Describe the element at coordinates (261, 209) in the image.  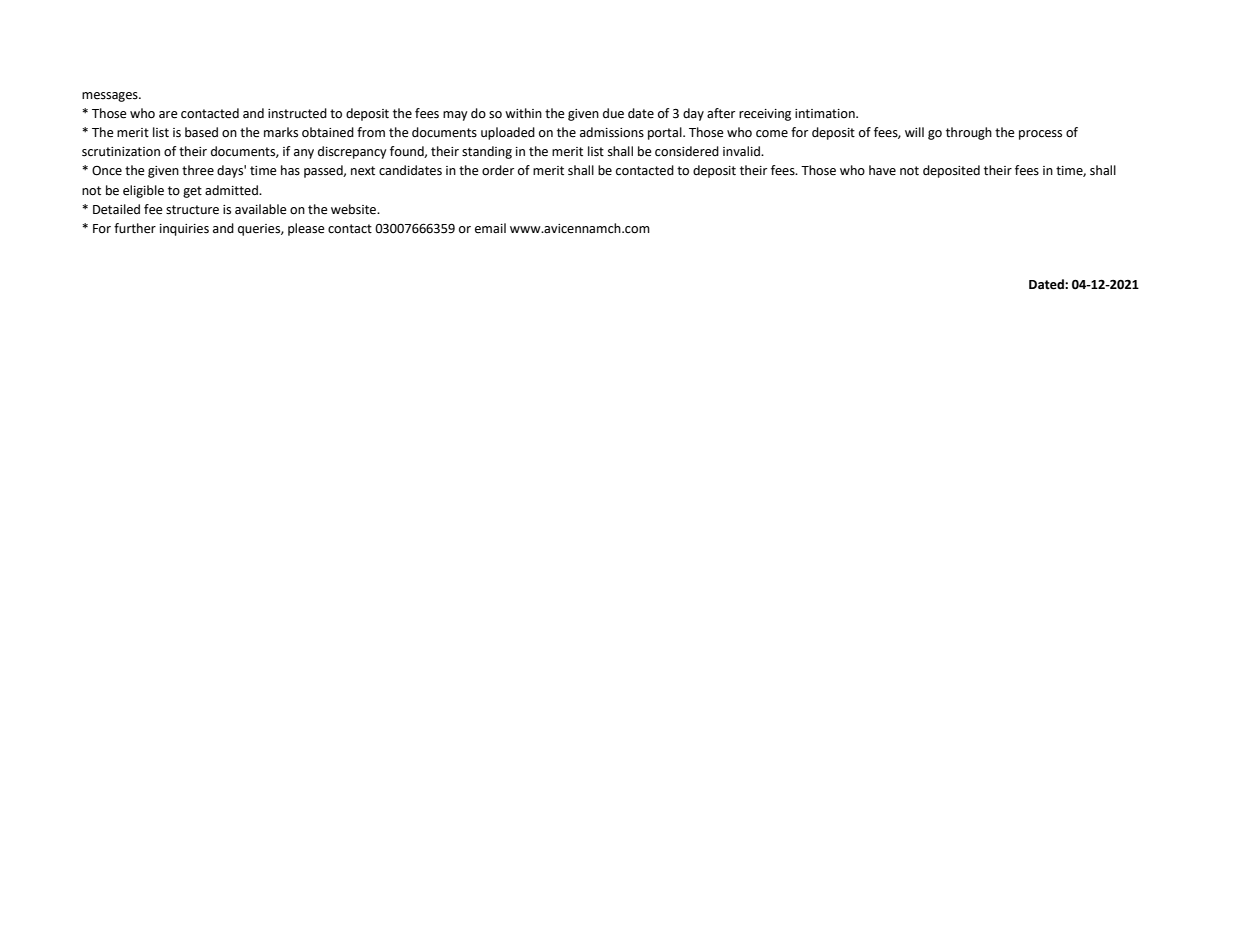
I see `available` at that location.
